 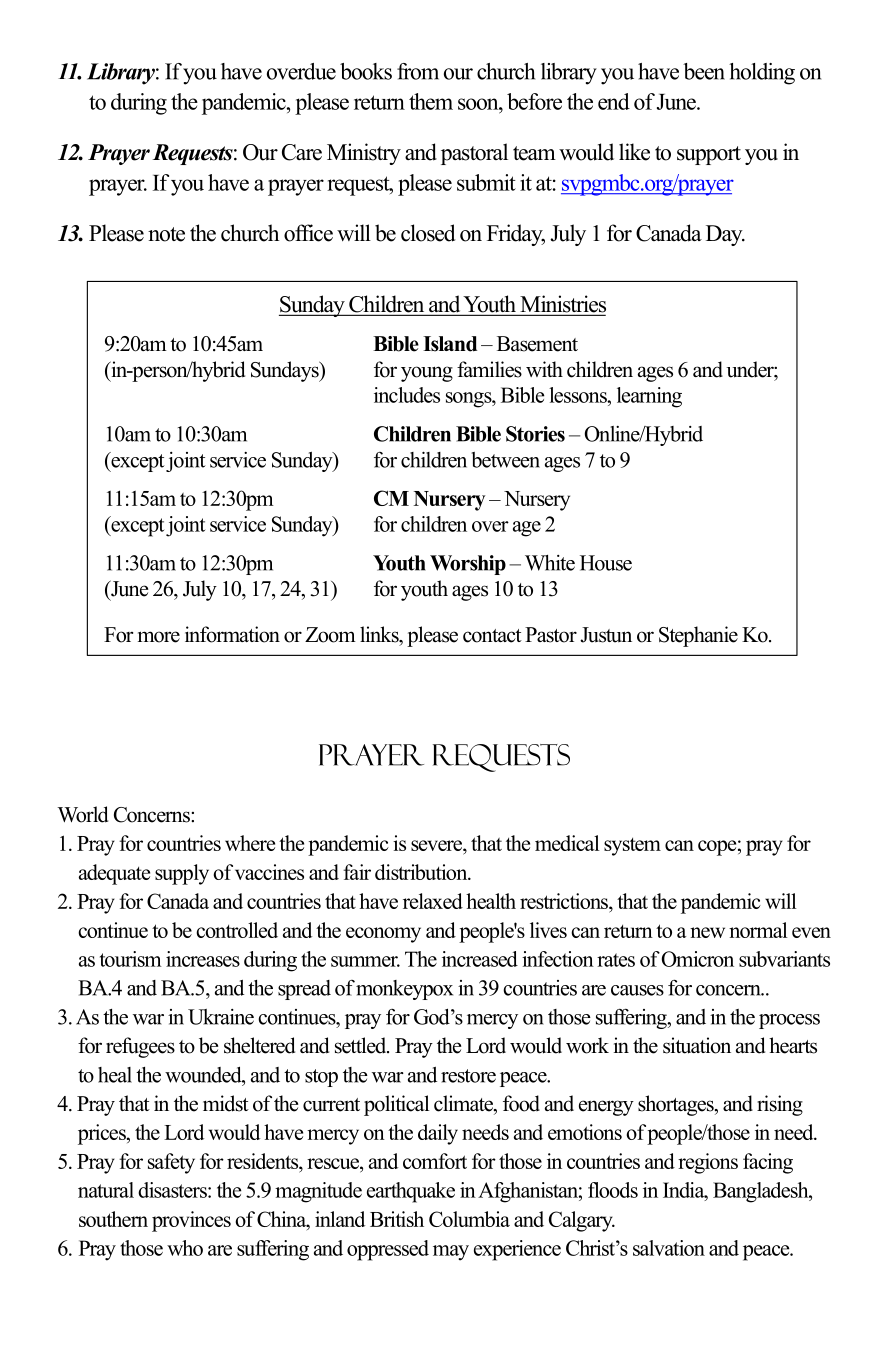 What do you see at coordinates (159, 637) in the page?
I see `more` at bounding box center [159, 637].
